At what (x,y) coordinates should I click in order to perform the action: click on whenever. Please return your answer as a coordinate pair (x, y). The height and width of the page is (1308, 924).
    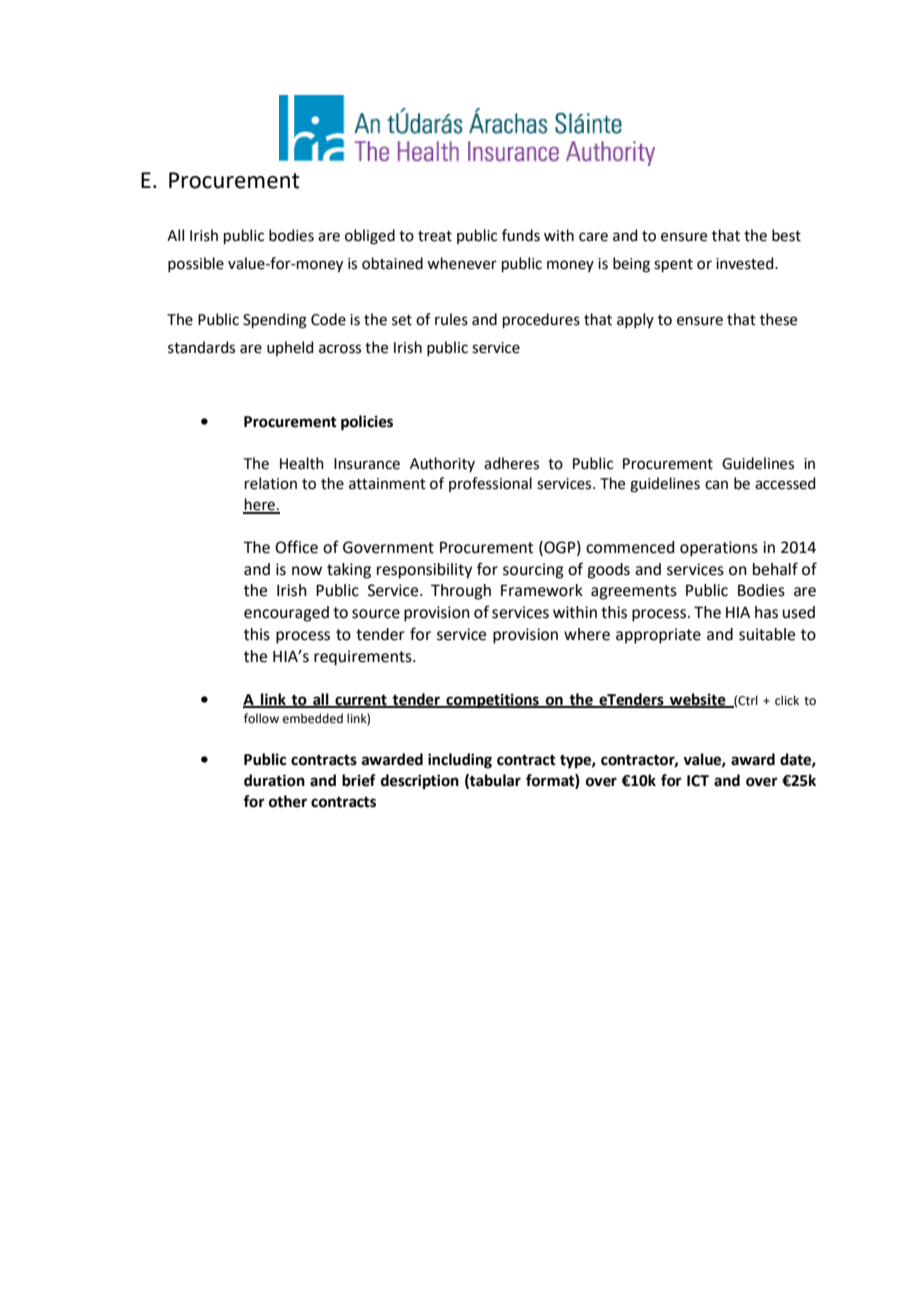
    Looking at the image, I should click on (462, 263).
